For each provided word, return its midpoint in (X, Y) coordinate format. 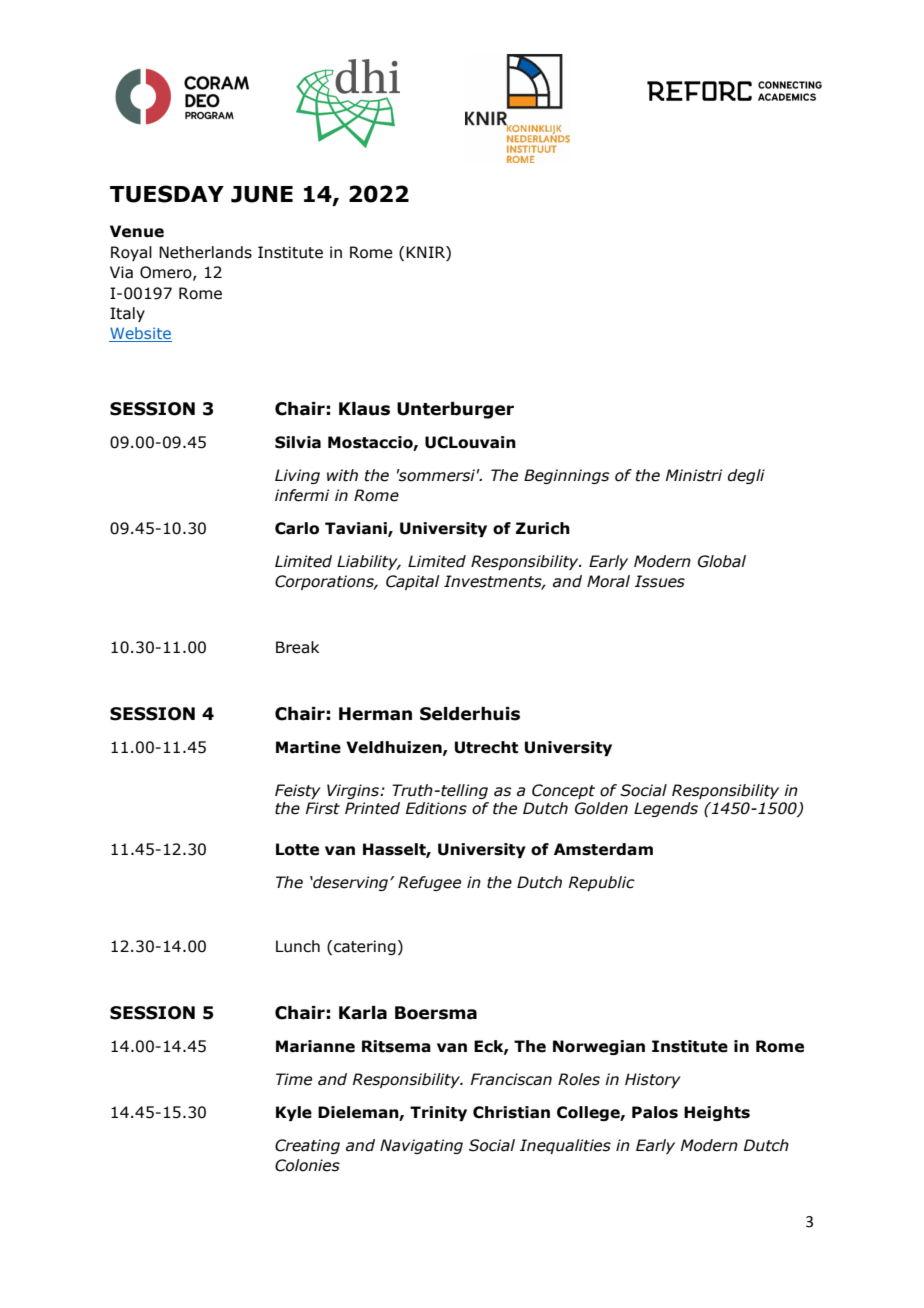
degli (746, 476)
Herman (375, 714)
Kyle (294, 1113)
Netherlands (205, 252)
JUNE (262, 194)
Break (297, 647)
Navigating (421, 1146)
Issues (660, 581)
